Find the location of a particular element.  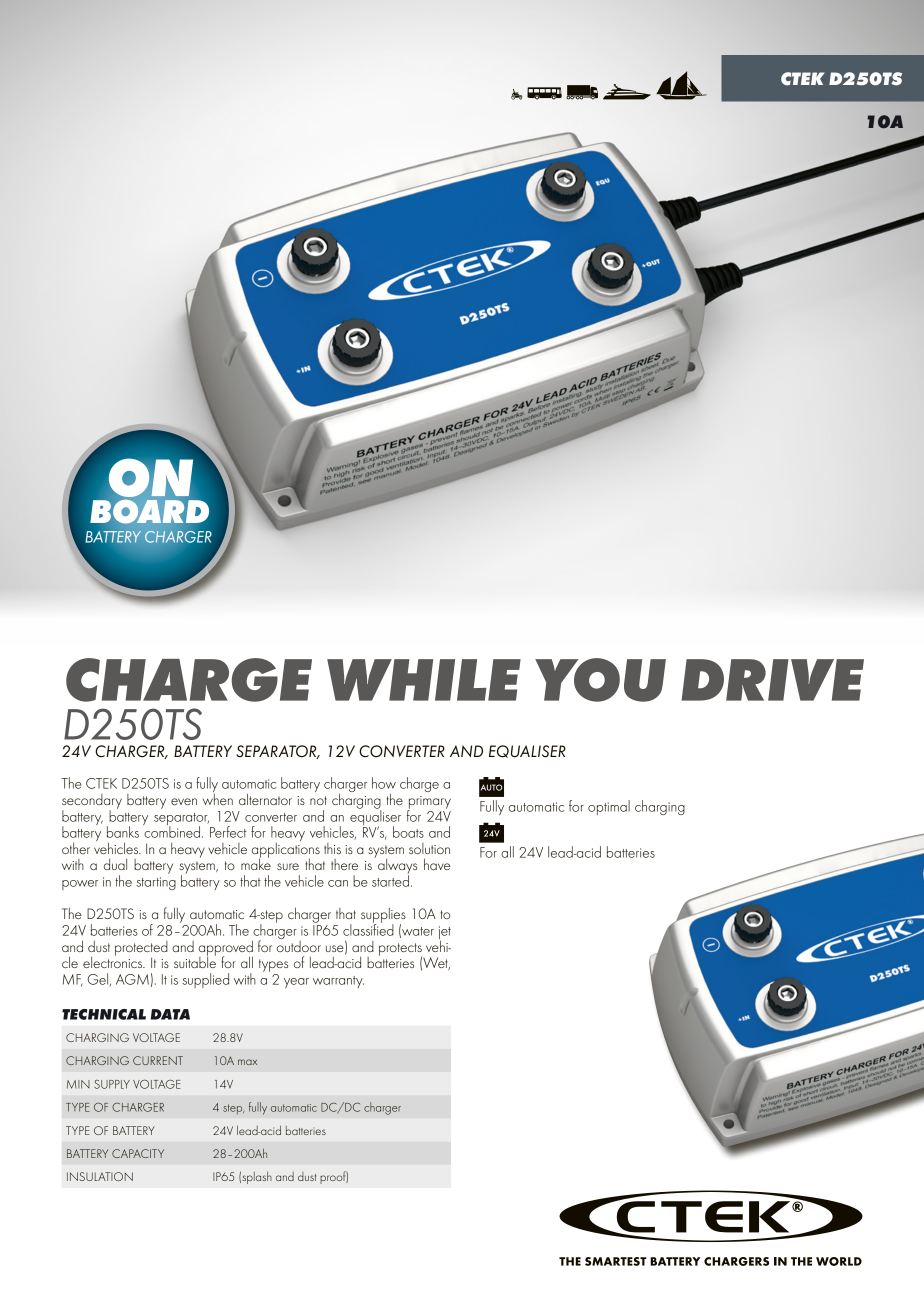

while is located at coordinates (424, 680).
